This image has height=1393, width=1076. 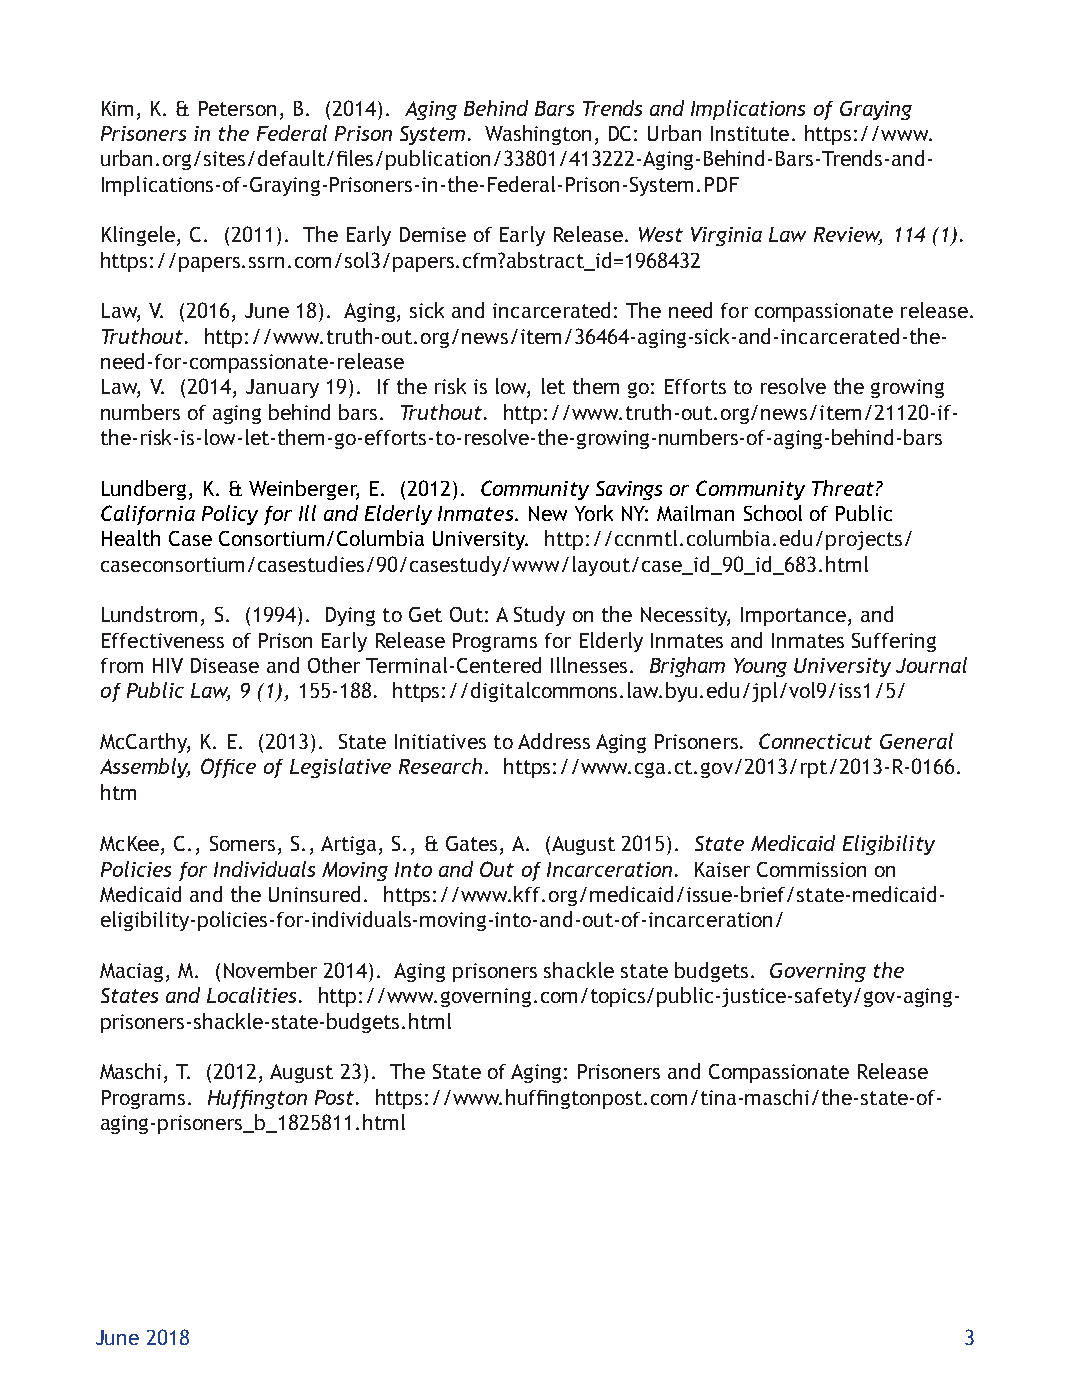 I want to click on November, so click(x=270, y=970).
